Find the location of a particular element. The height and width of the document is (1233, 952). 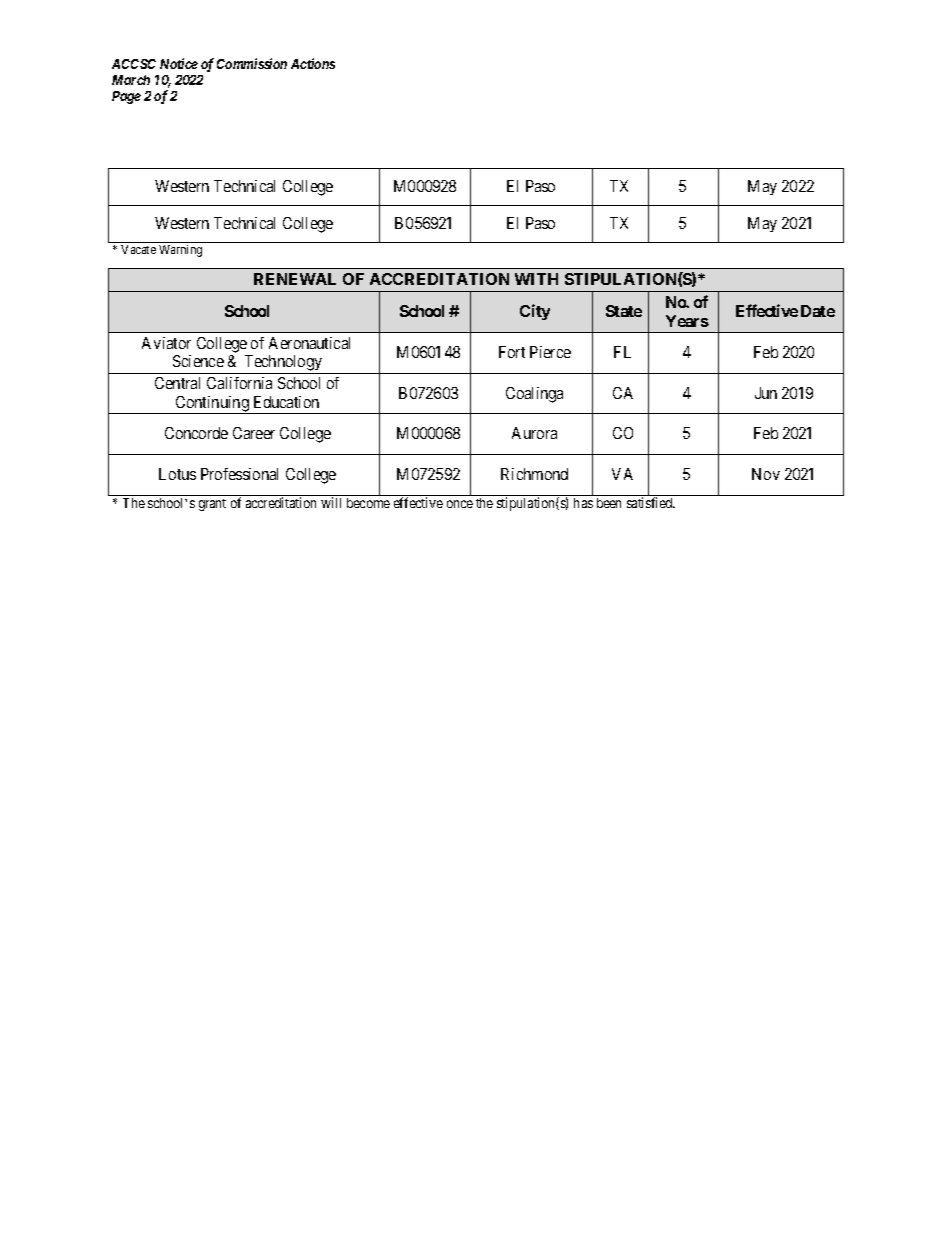

Years is located at coordinates (687, 321).
